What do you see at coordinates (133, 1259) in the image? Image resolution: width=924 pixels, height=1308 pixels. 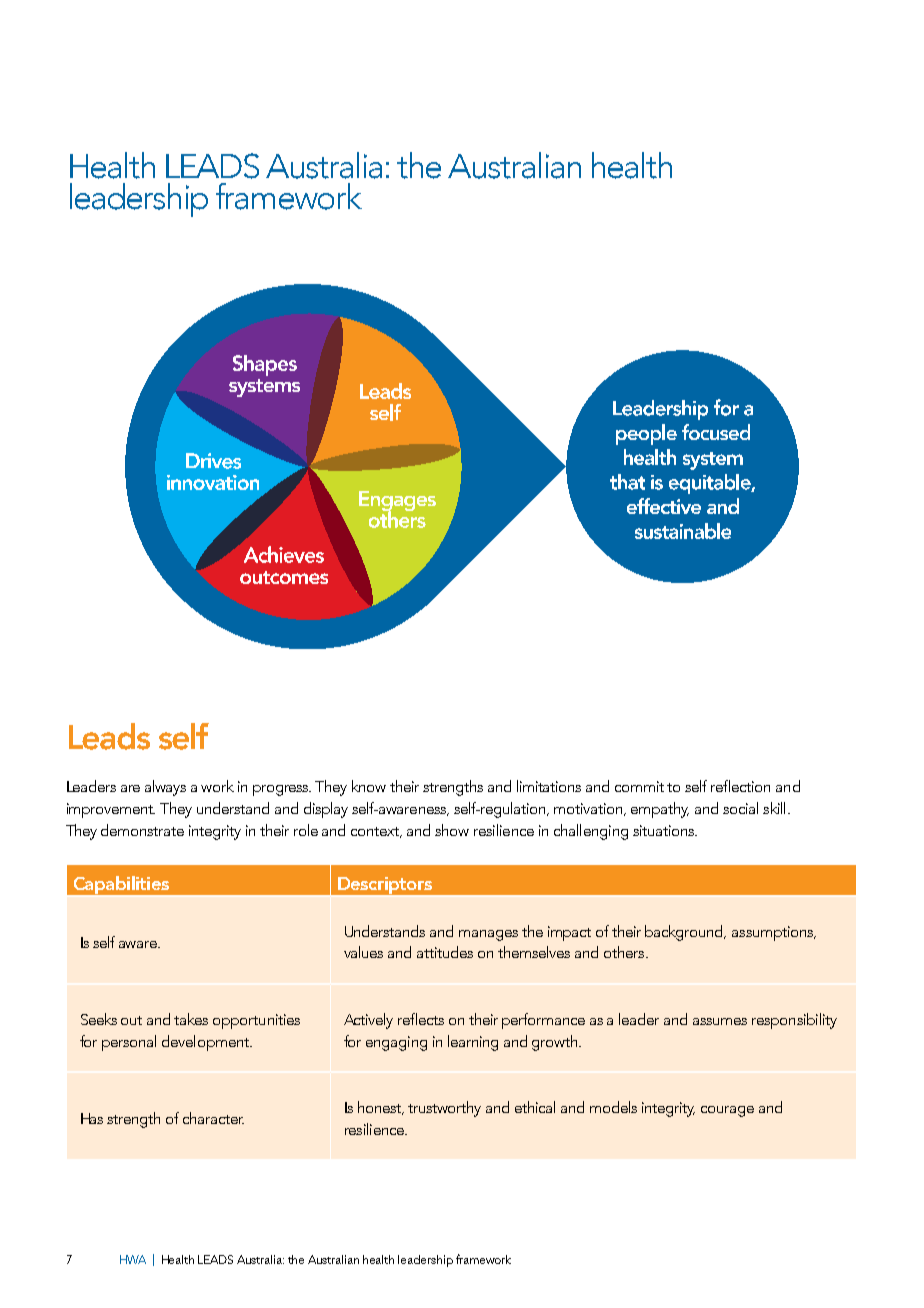 I see `HWA` at bounding box center [133, 1259].
